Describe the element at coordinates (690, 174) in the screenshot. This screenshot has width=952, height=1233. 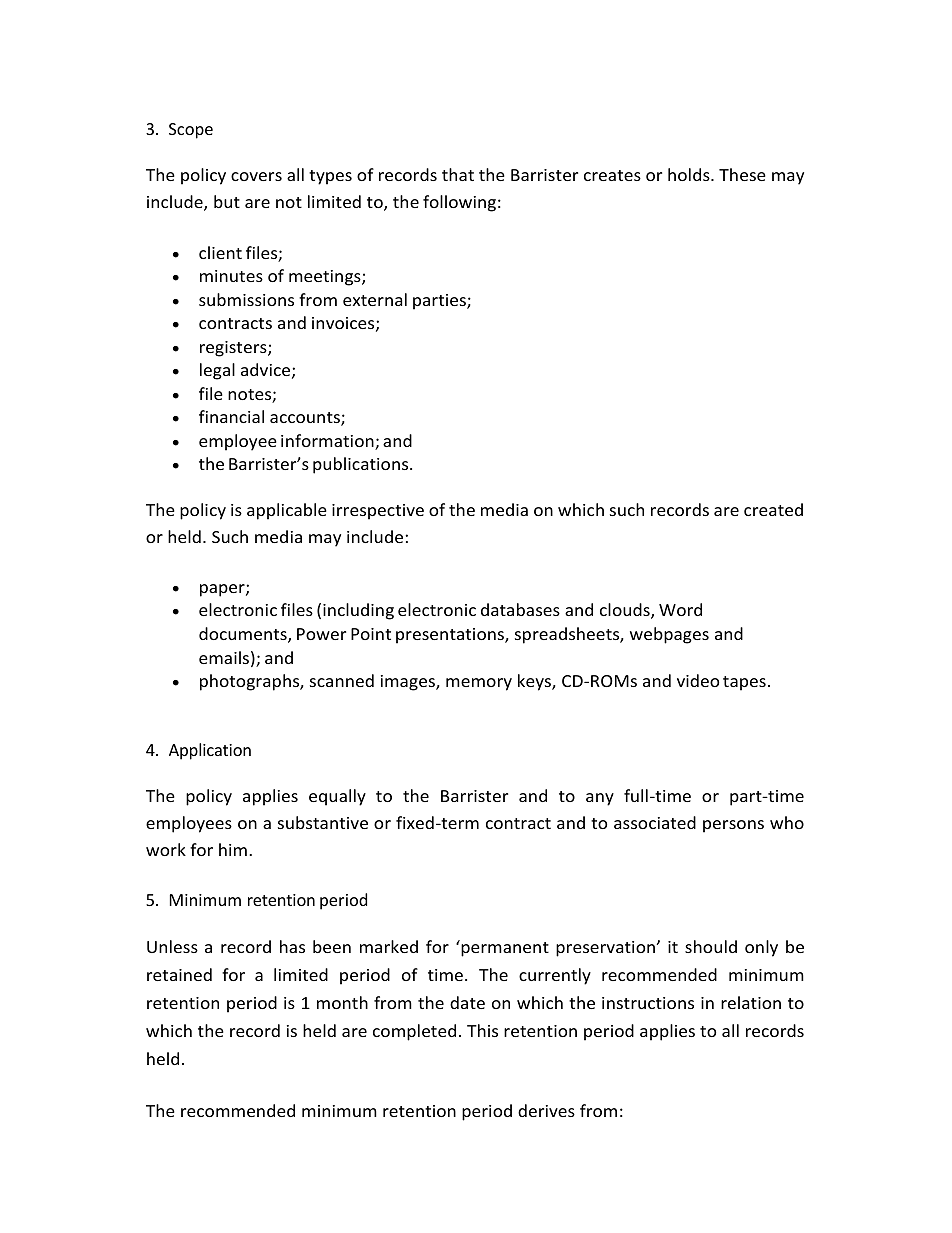
I see `holds` at that location.
